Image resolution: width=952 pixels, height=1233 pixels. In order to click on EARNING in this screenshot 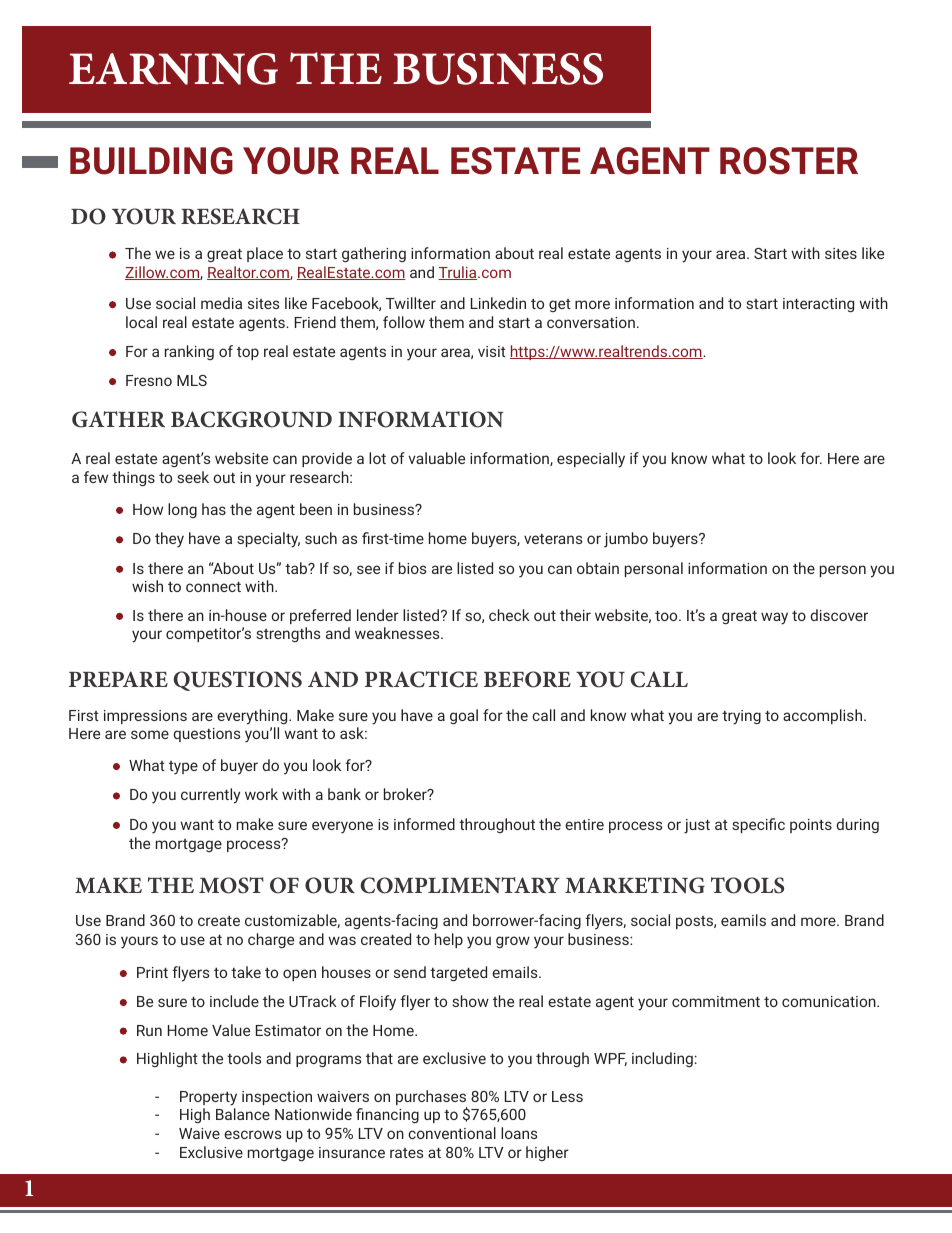, I will do `click(173, 69)`.
